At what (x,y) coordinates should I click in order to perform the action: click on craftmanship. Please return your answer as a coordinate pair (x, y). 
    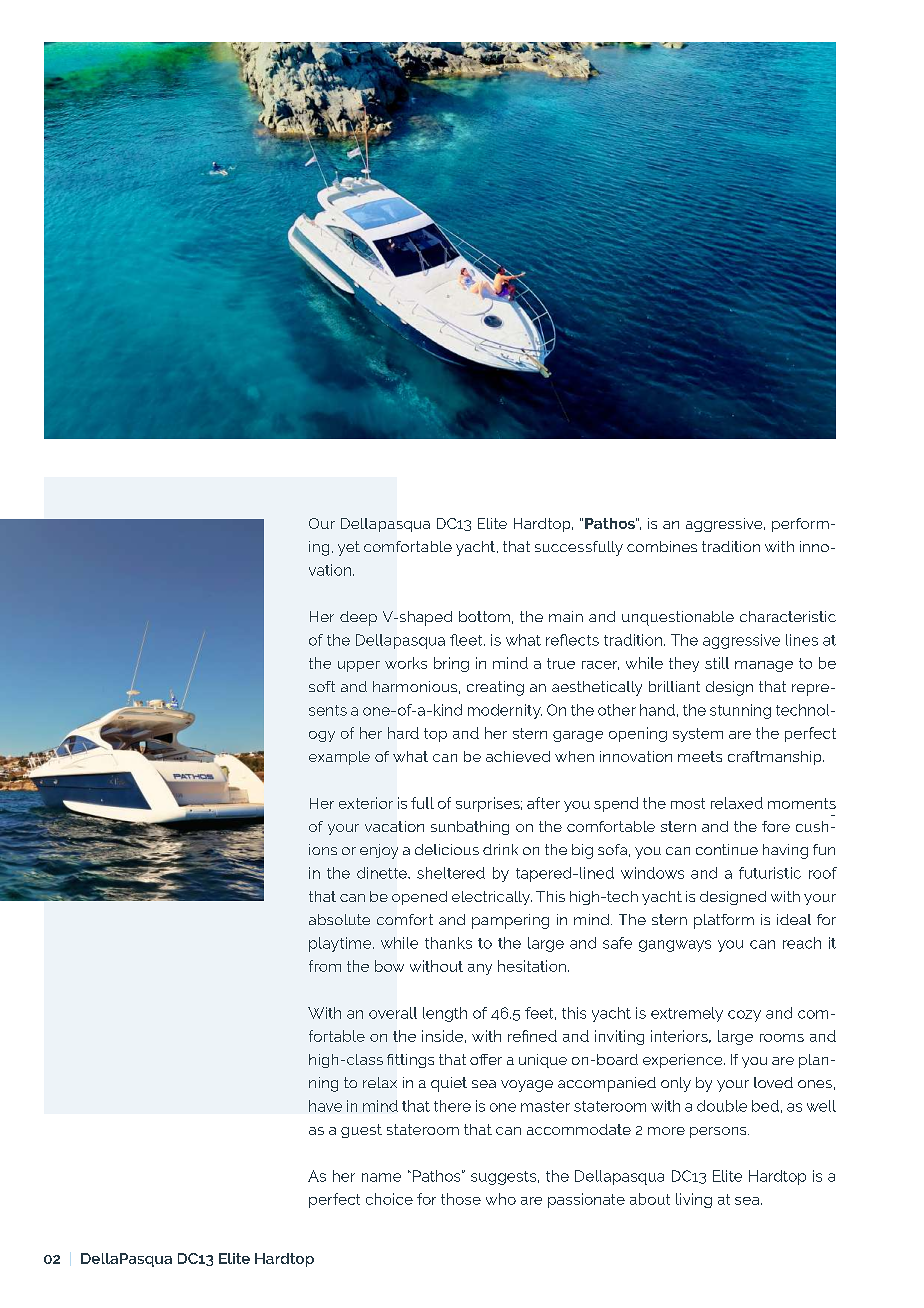
    Looking at the image, I should click on (776, 758).
